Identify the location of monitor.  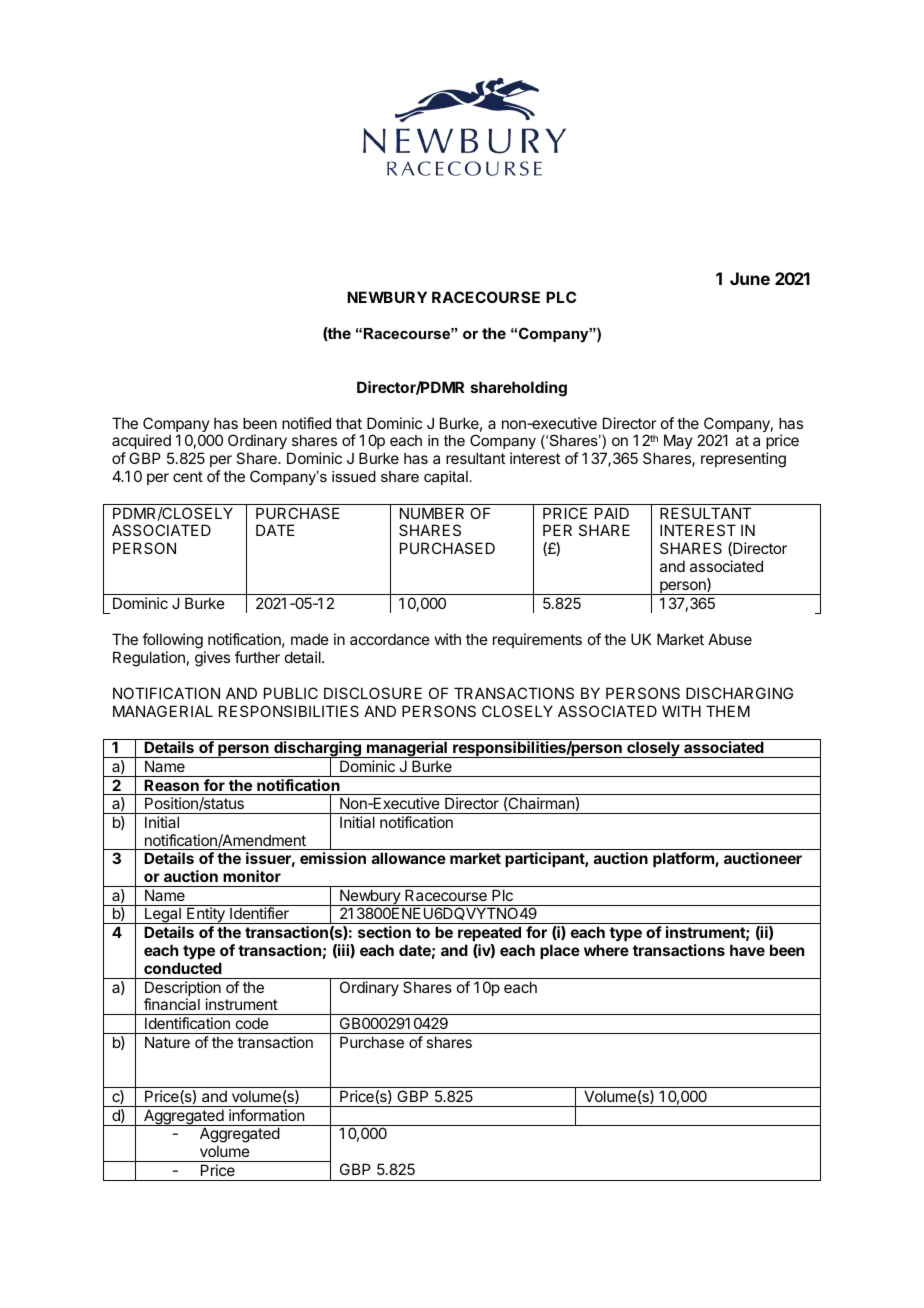
(252, 876).
